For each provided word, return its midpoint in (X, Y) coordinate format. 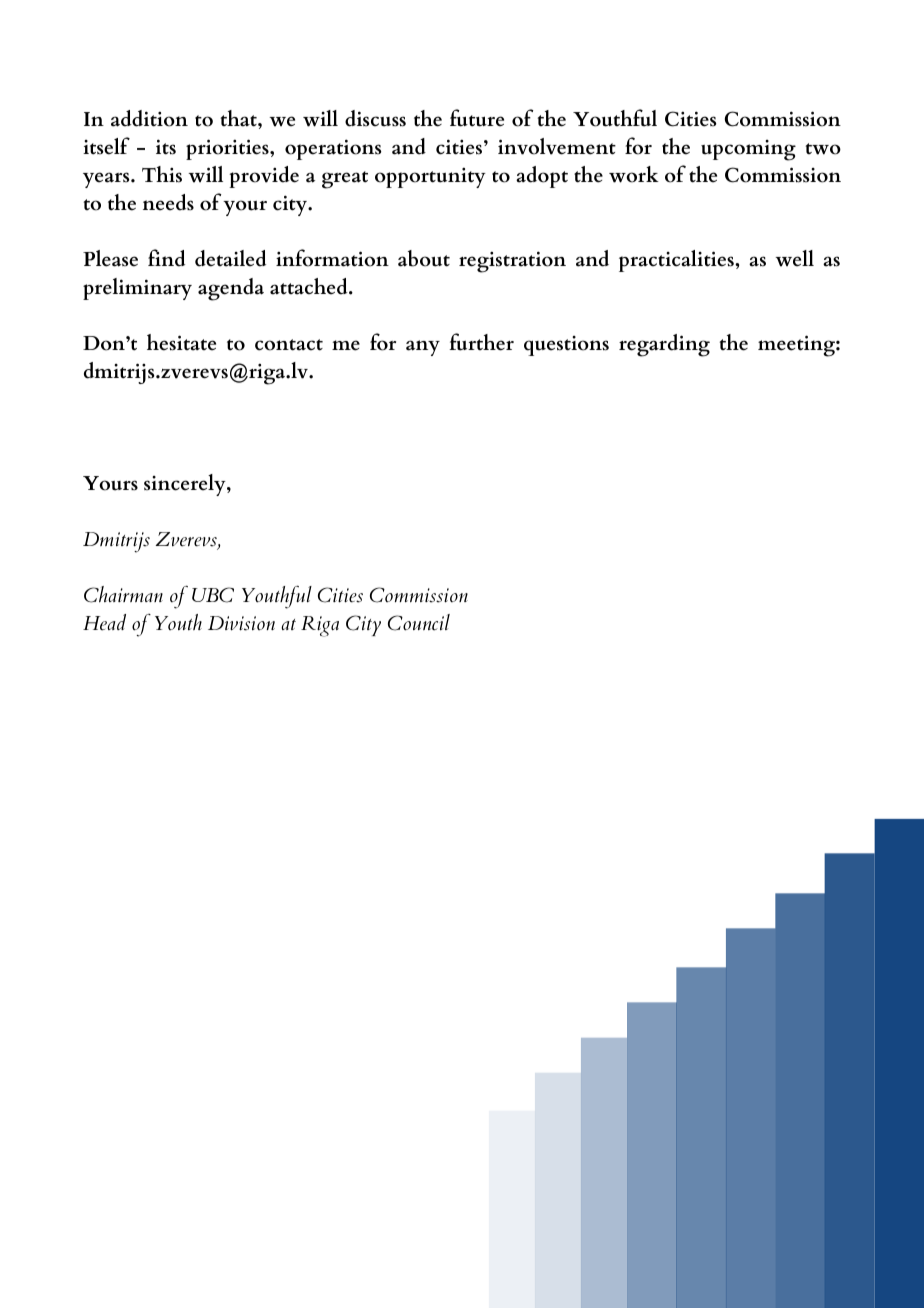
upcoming (748, 150)
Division (241, 623)
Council (419, 622)
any (423, 348)
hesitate (181, 342)
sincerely (186, 485)
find (166, 258)
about (424, 258)
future (477, 118)
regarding (664, 345)
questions (566, 346)
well (794, 258)
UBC (213, 595)
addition (149, 118)
